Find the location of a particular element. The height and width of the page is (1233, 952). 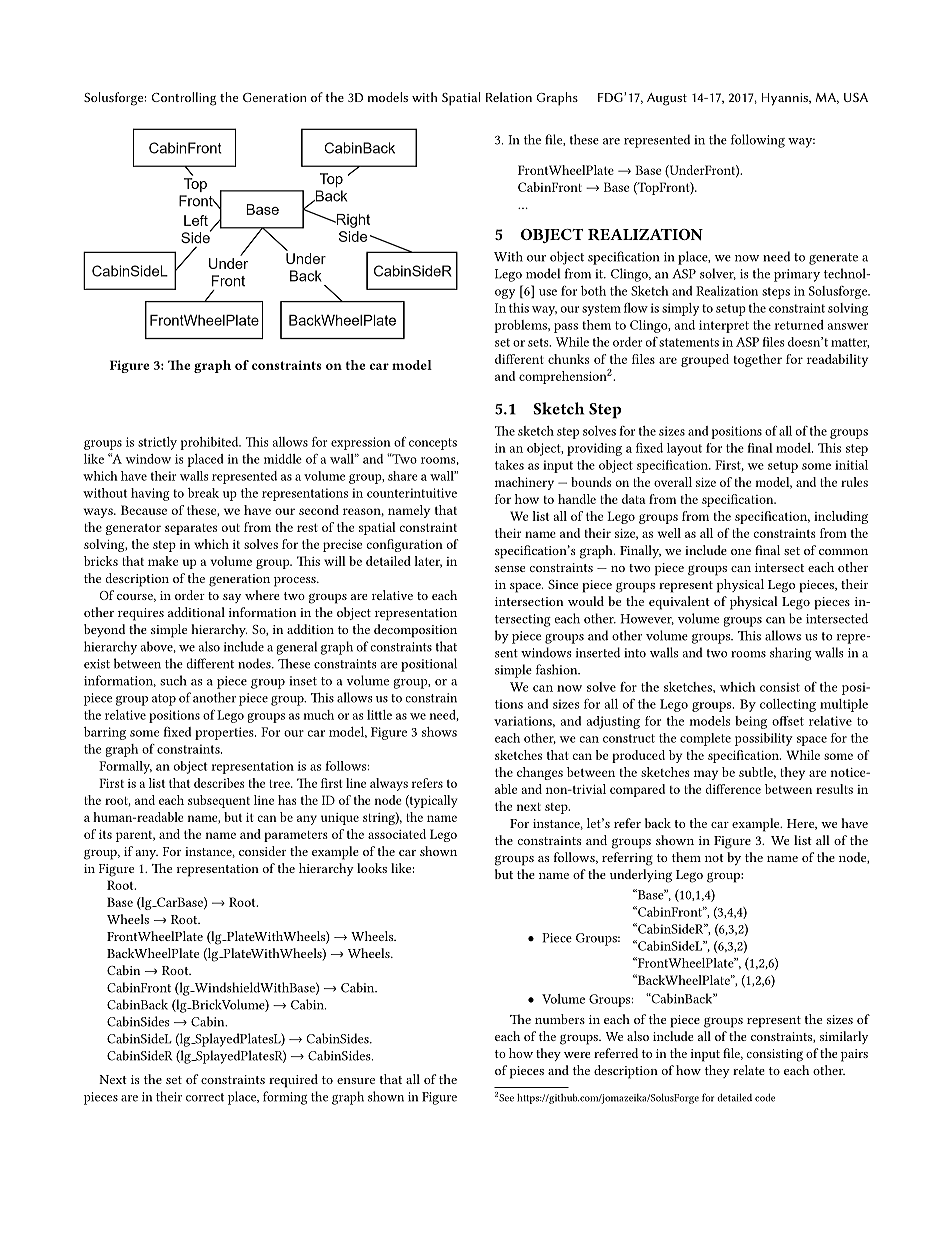

relate is located at coordinates (749, 1070).
